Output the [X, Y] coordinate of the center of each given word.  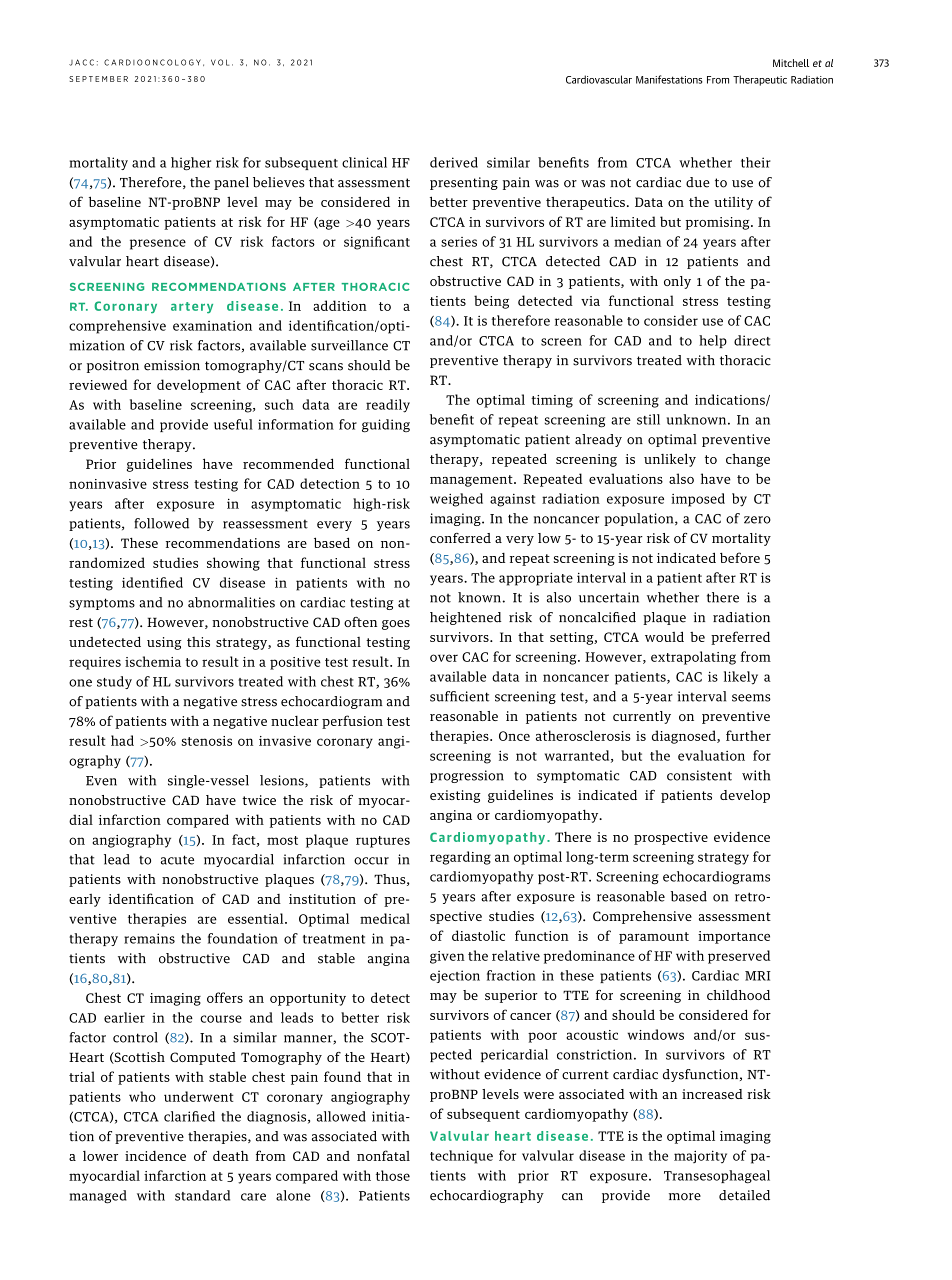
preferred [740, 638]
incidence [155, 1156]
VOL [220, 62]
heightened [465, 618]
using [164, 643]
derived [454, 162]
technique [461, 1157]
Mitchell [791, 63]
